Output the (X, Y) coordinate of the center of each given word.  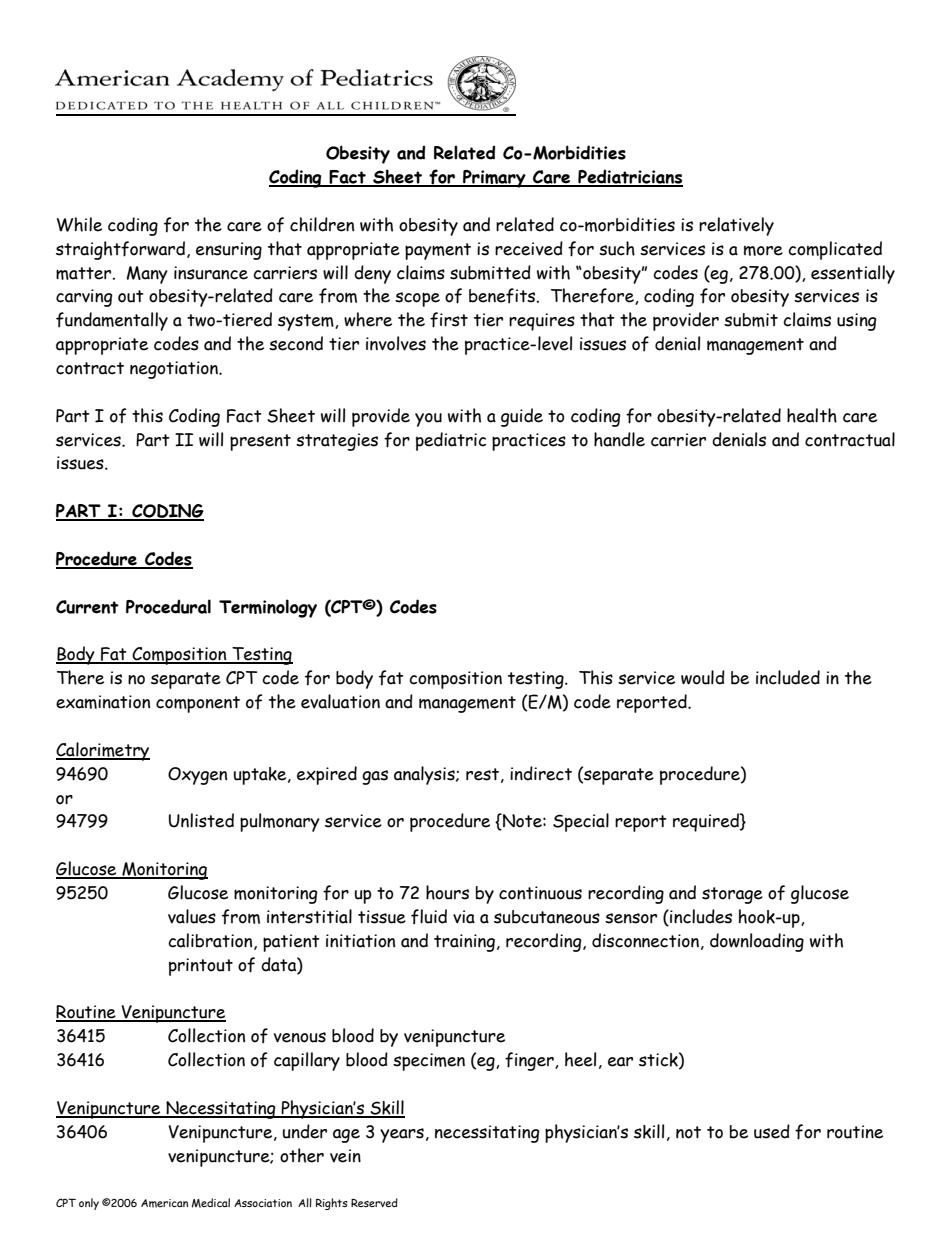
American (164, 1203)
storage (732, 895)
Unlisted (201, 820)
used (772, 1131)
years (402, 1135)
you (428, 420)
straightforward (120, 250)
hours (447, 892)
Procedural (168, 606)
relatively (736, 226)
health (812, 415)
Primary (494, 179)
